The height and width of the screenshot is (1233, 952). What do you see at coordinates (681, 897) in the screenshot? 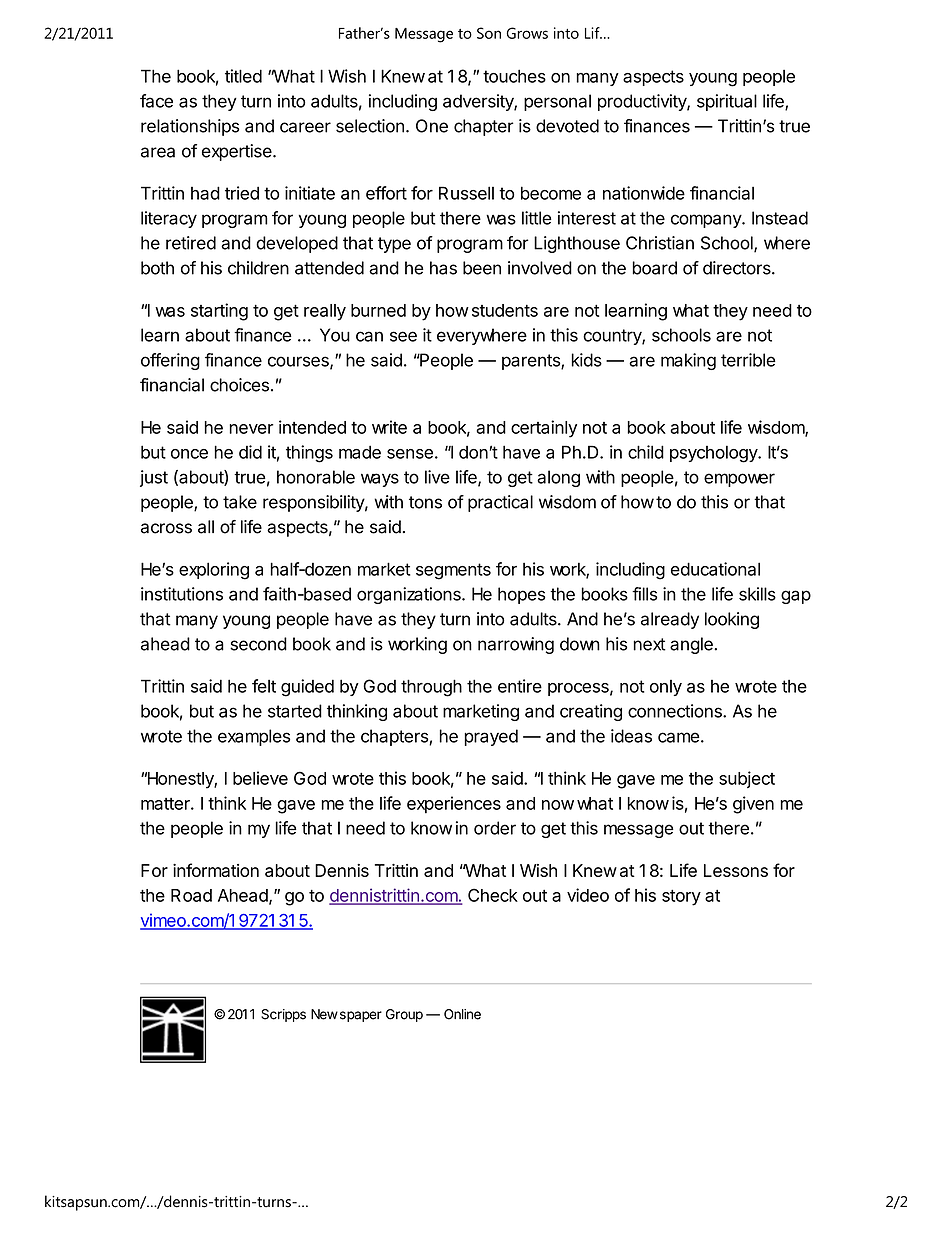
I see `story` at bounding box center [681, 897].
